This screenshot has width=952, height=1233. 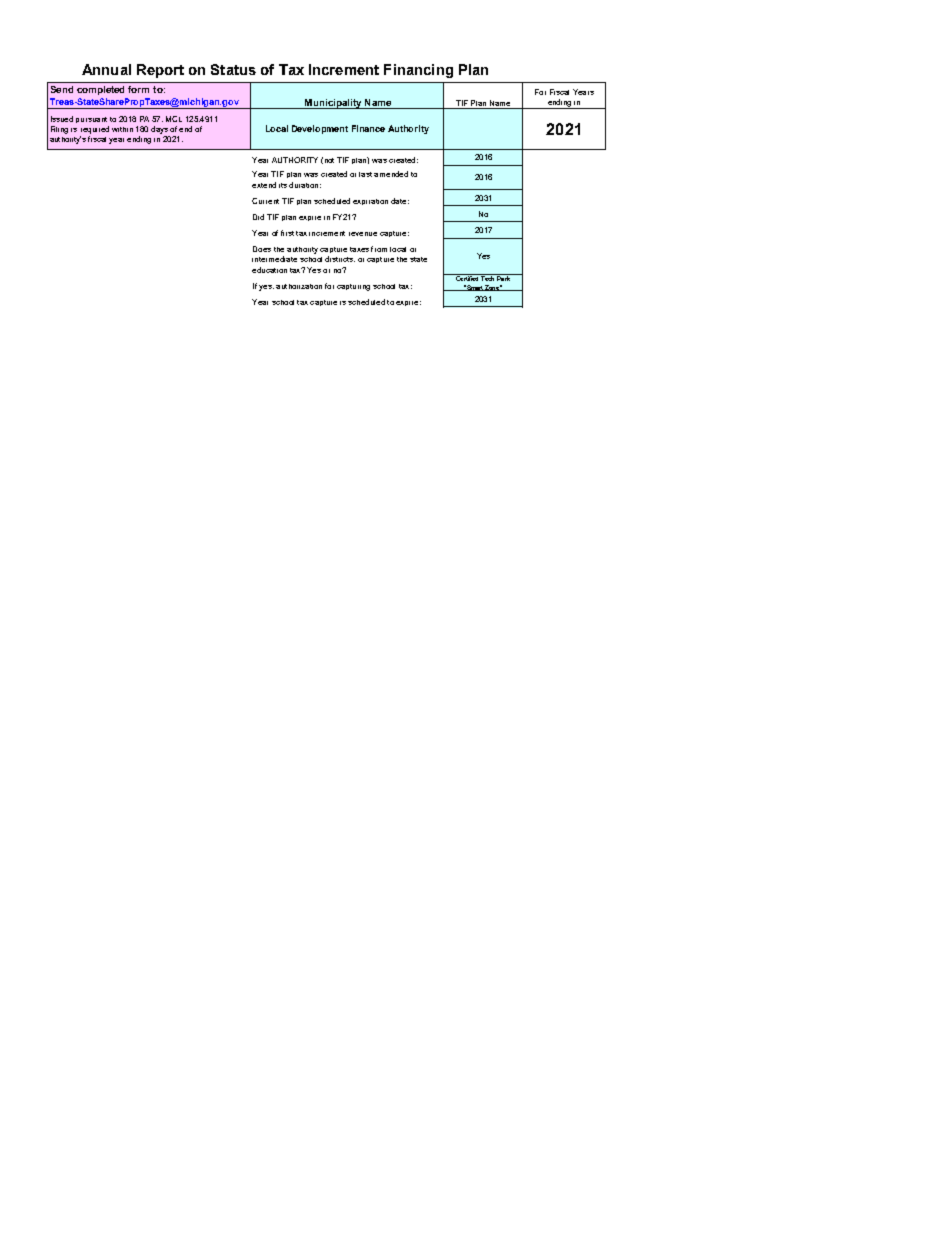 What do you see at coordinates (391, 174) in the screenshot?
I see `amended` at bounding box center [391, 174].
